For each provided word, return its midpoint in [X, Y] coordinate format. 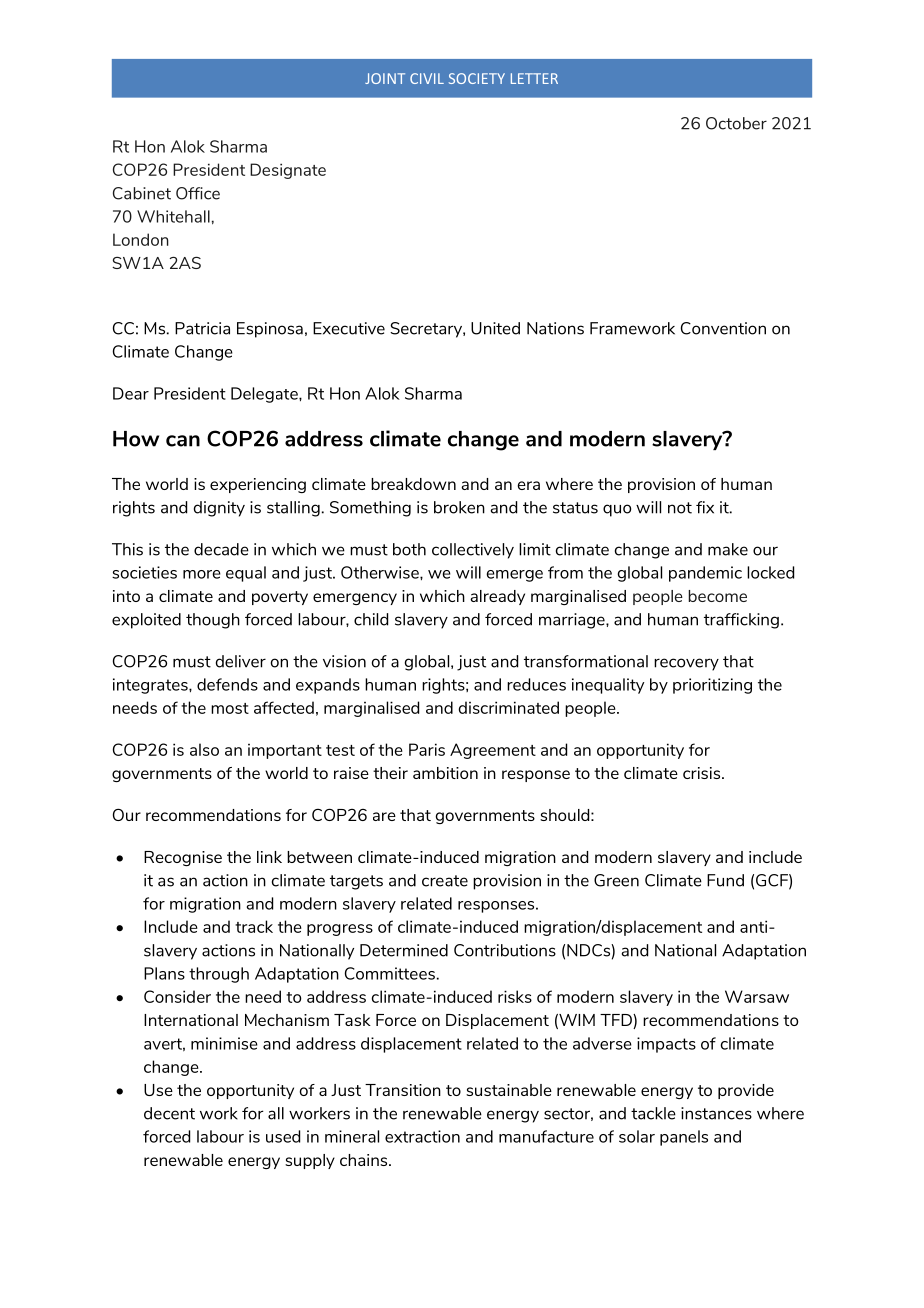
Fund [725, 880]
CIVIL [427, 78]
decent [169, 1113]
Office [198, 193]
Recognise [183, 858]
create [445, 881]
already [497, 597]
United [495, 328]
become [717, 596]
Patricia [202, 328]
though [213, 621]
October [736, 123]
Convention [723, 328]
